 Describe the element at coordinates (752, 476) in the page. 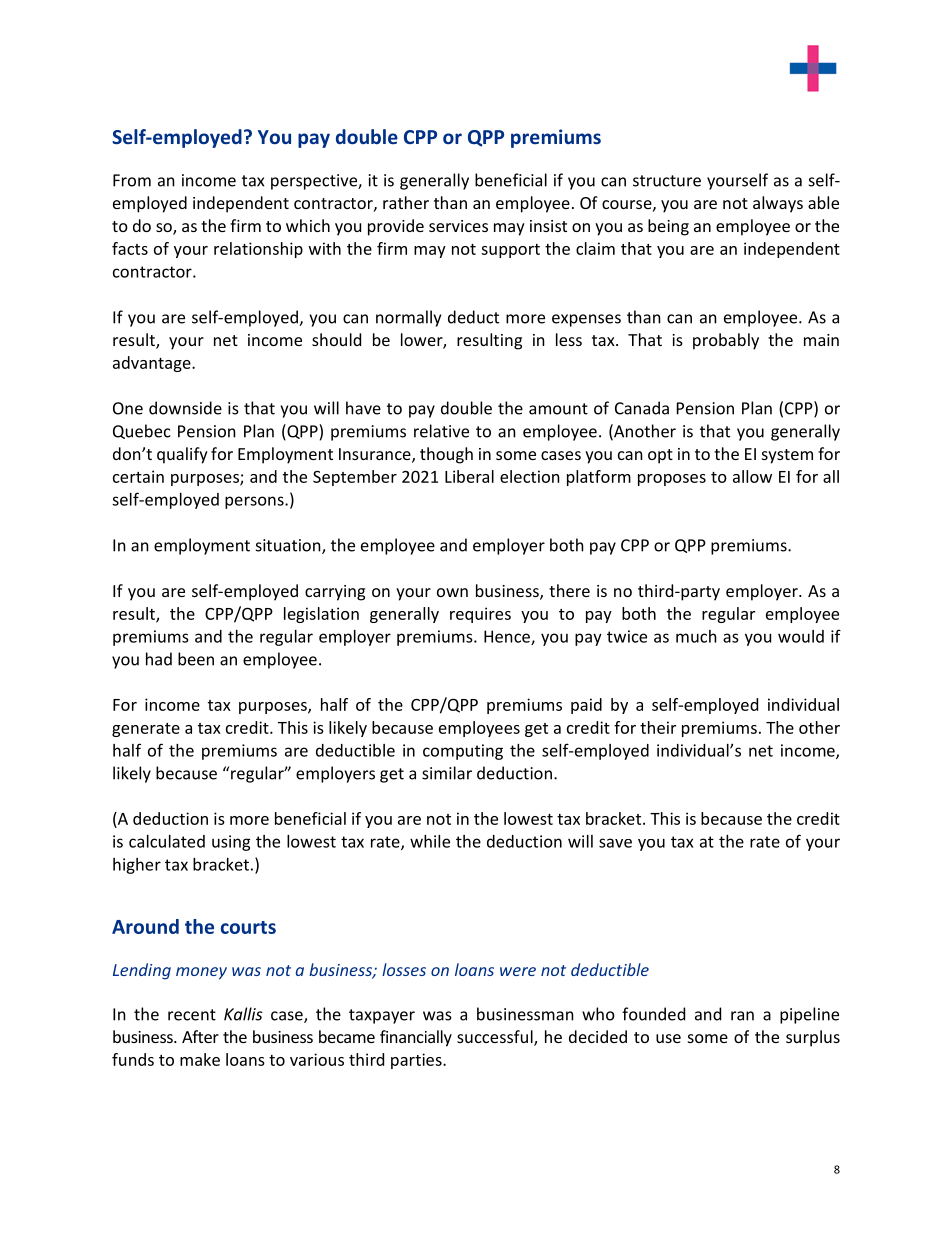

I see `allow` at that location.
